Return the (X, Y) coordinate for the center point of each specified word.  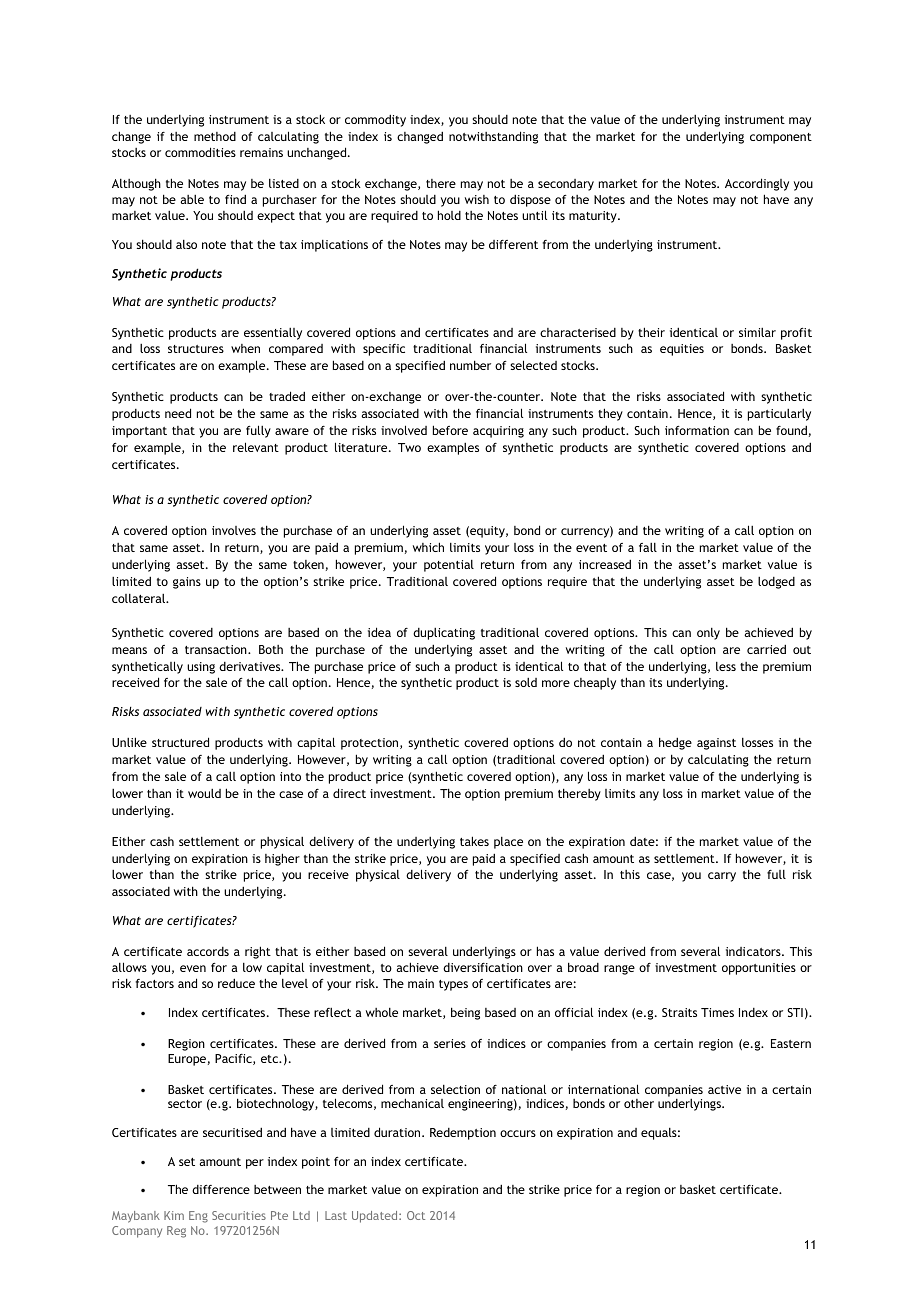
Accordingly (757, 184)
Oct (416, 1215)
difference (221, 1189)
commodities (200, 152)
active (724, 1089)
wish (477, 199)
